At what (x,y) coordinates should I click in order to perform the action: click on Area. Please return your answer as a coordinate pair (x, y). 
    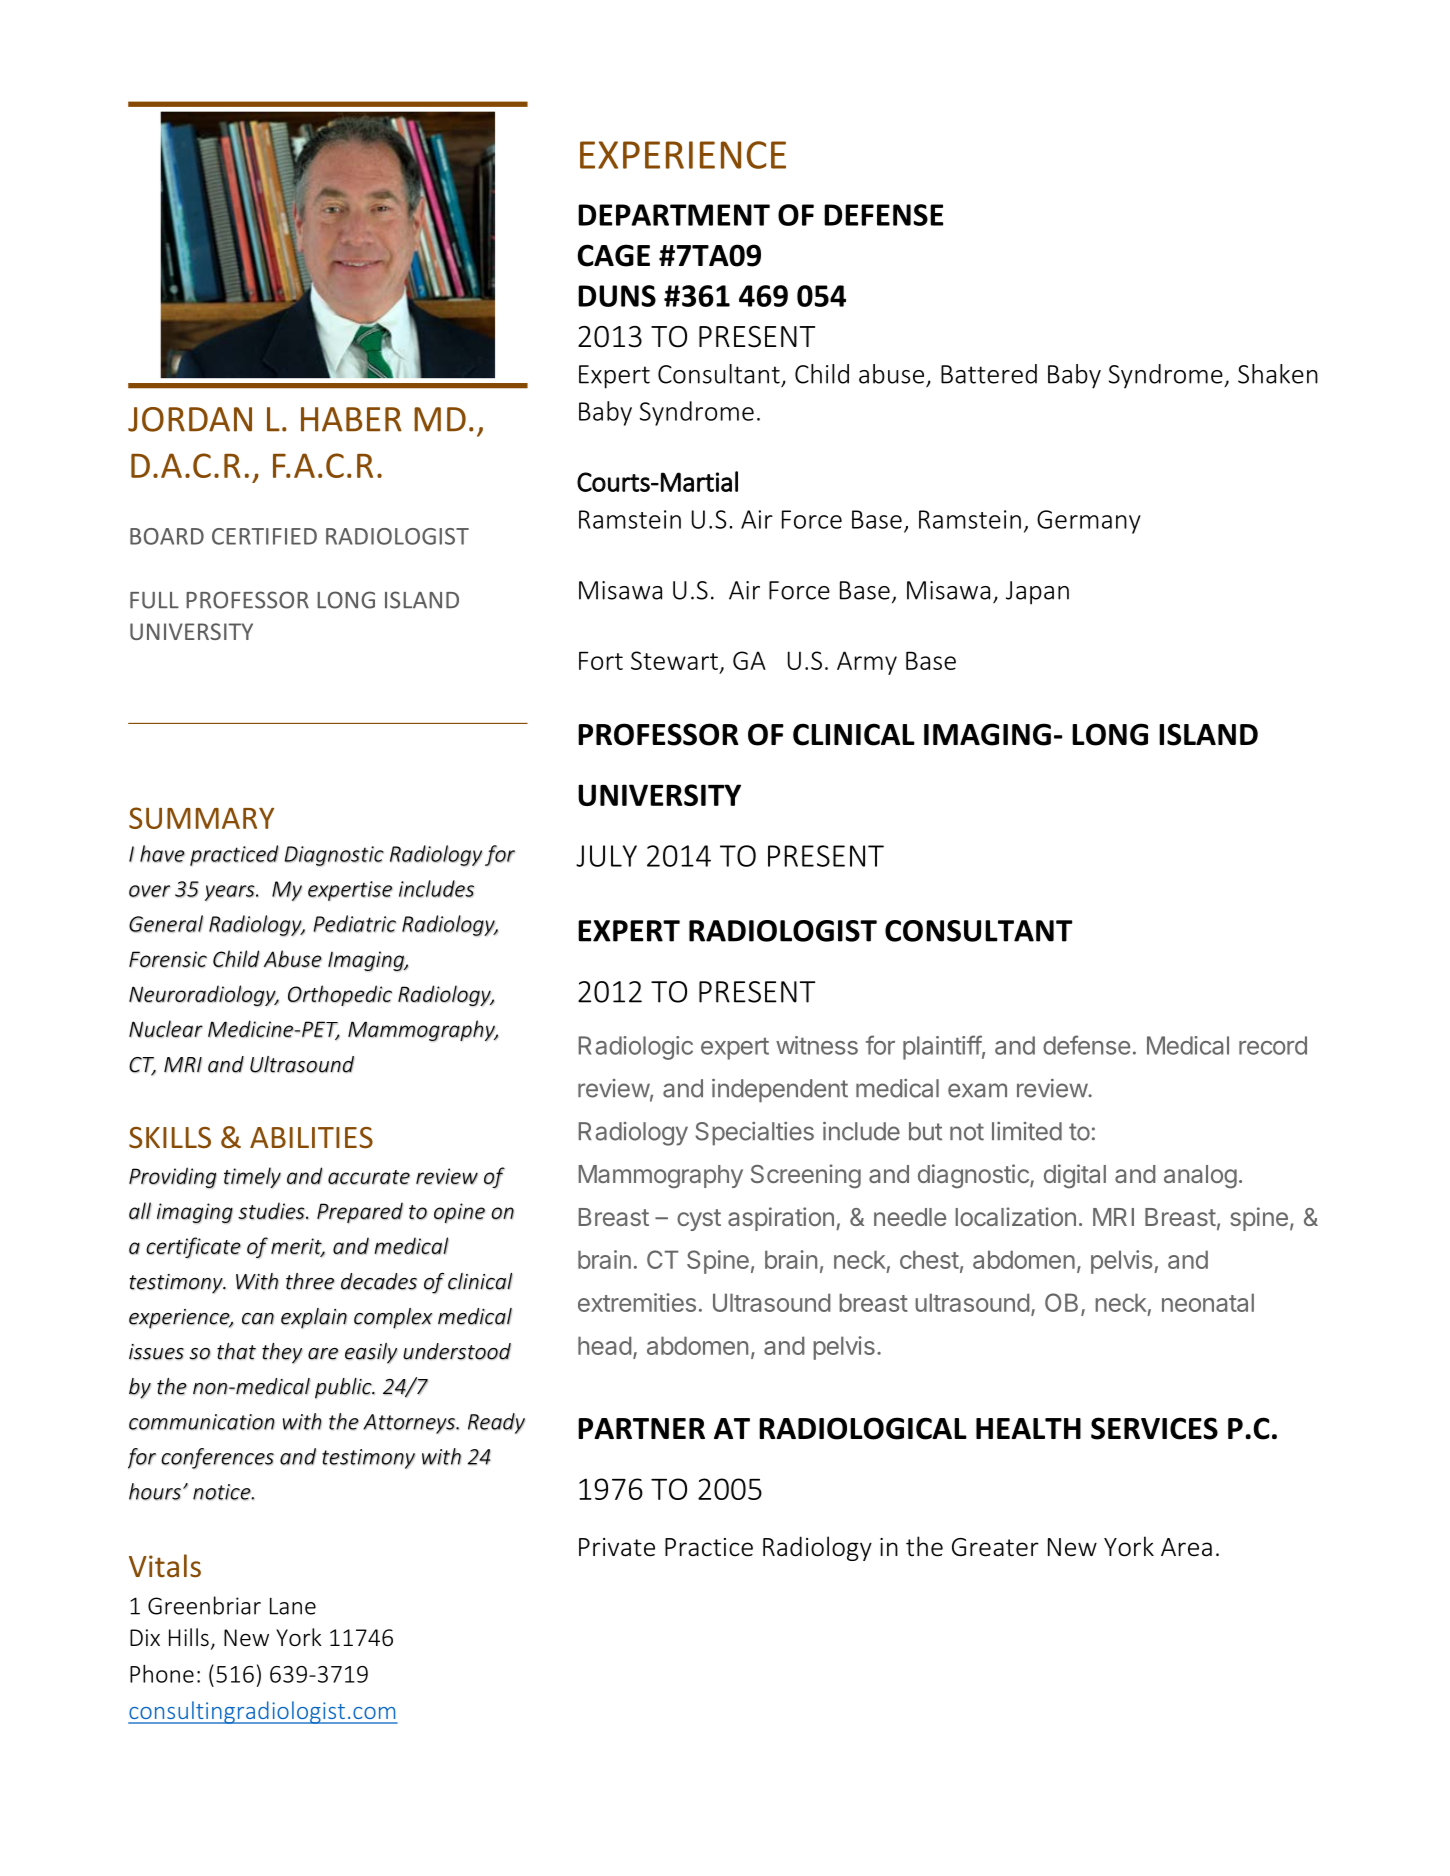
    Looking at the image, I should click on (1186, 1547).
